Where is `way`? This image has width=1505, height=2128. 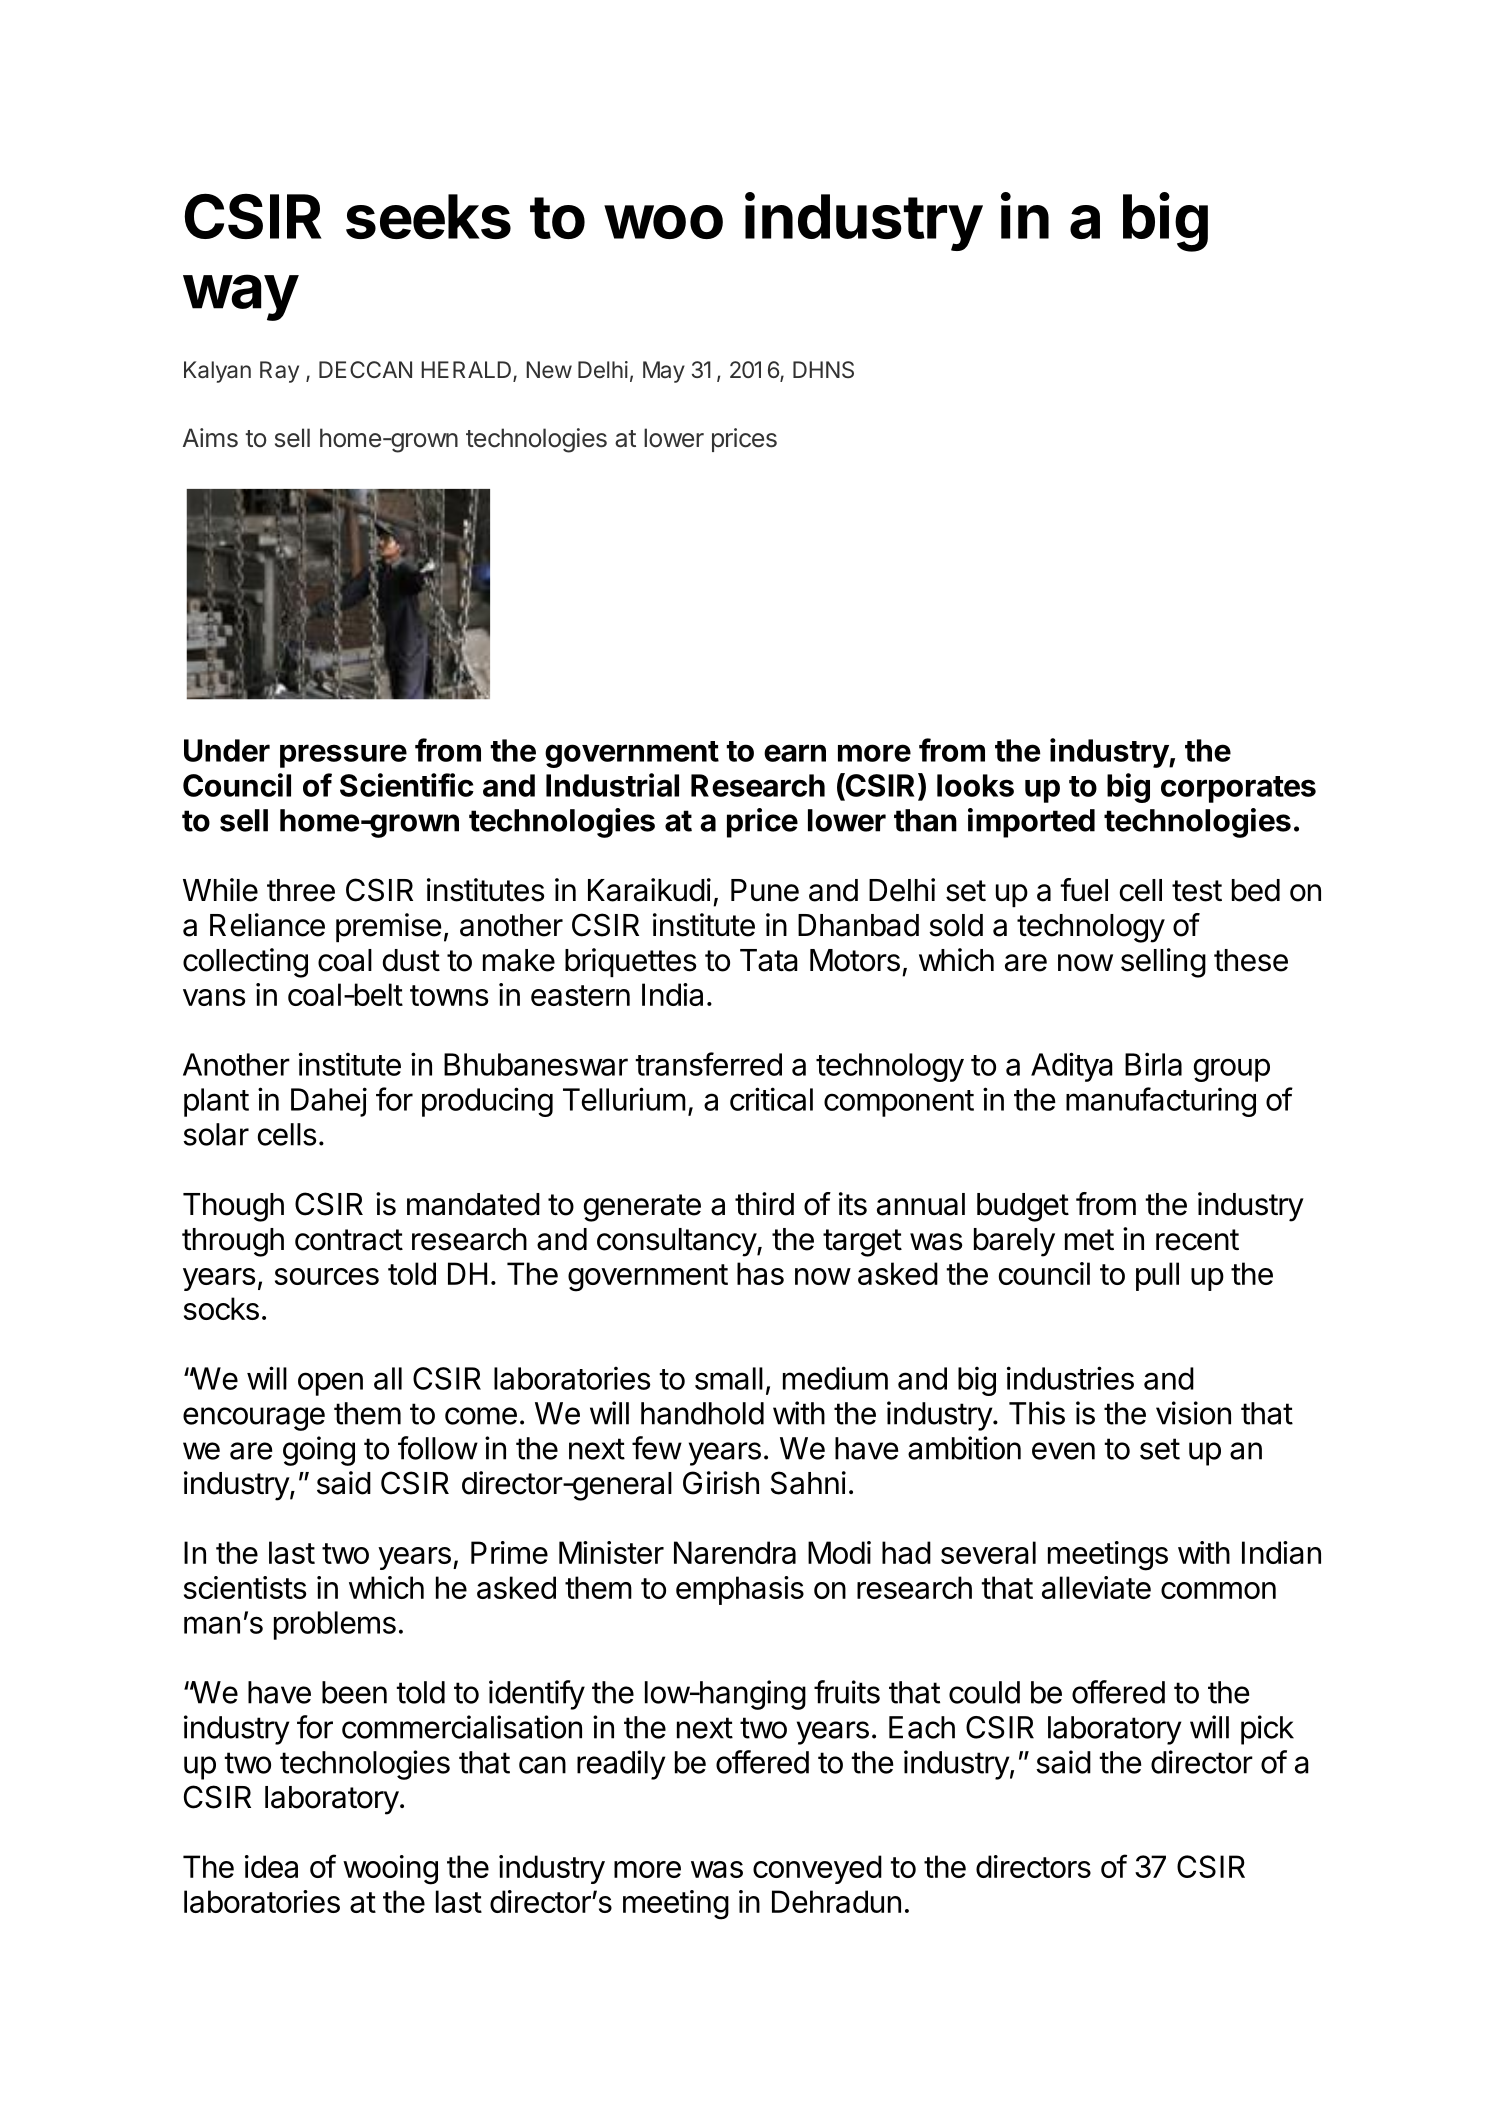
way is located at coordinates (240, 297).
